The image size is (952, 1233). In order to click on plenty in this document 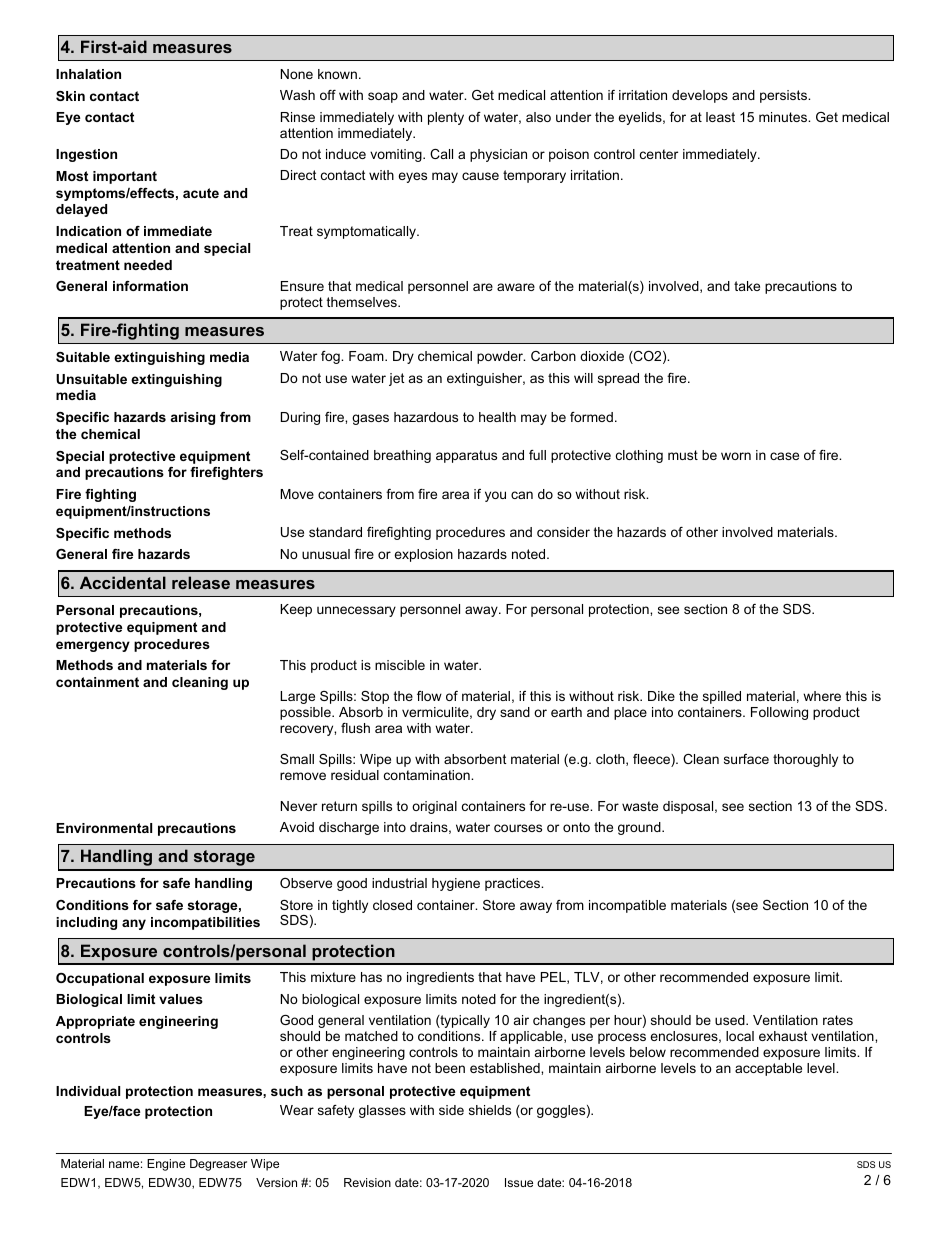, I will do `click(446, 118)`.
